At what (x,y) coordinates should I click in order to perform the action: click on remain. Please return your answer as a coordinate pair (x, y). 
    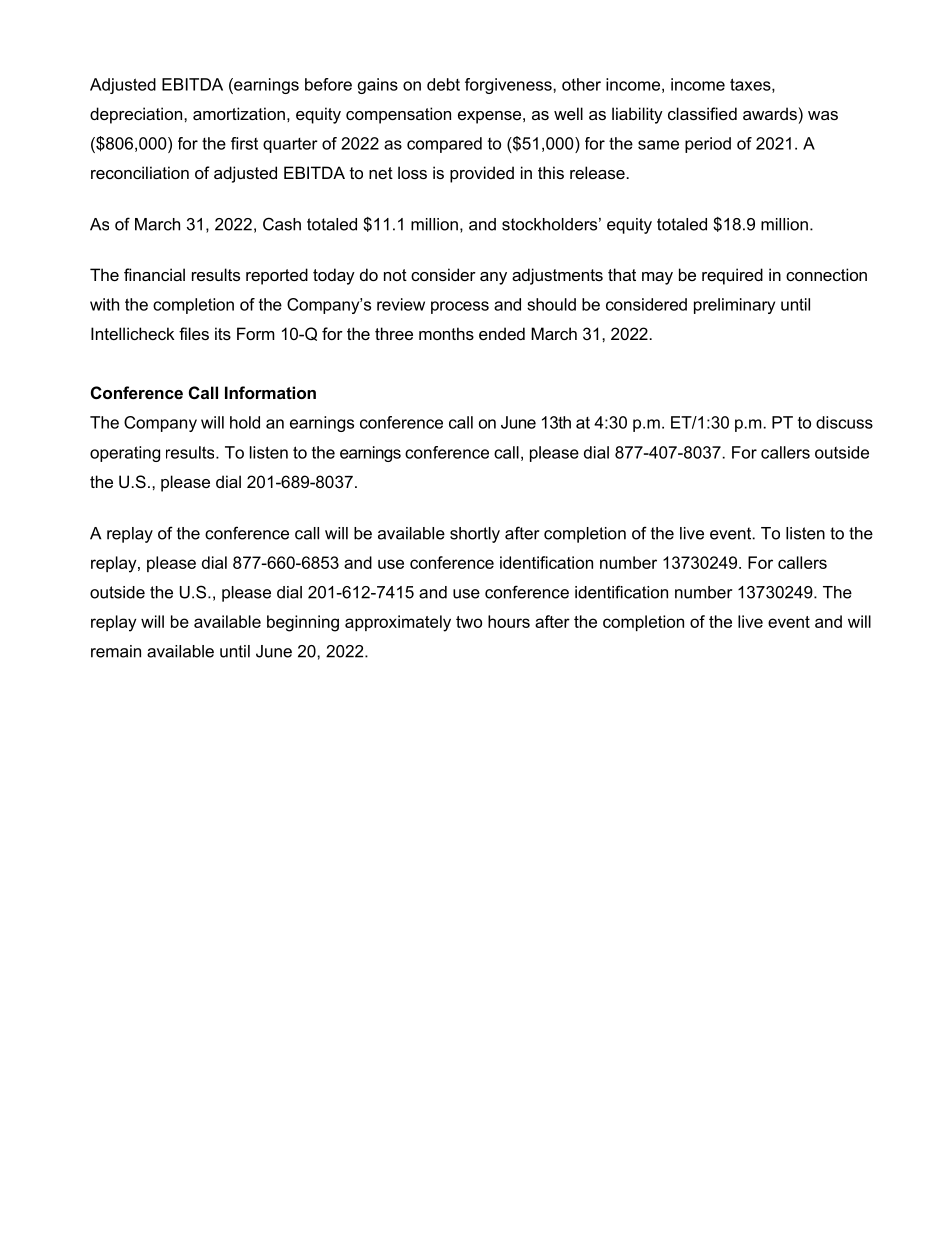
    Looking at the image, I should click on (116, 651).
